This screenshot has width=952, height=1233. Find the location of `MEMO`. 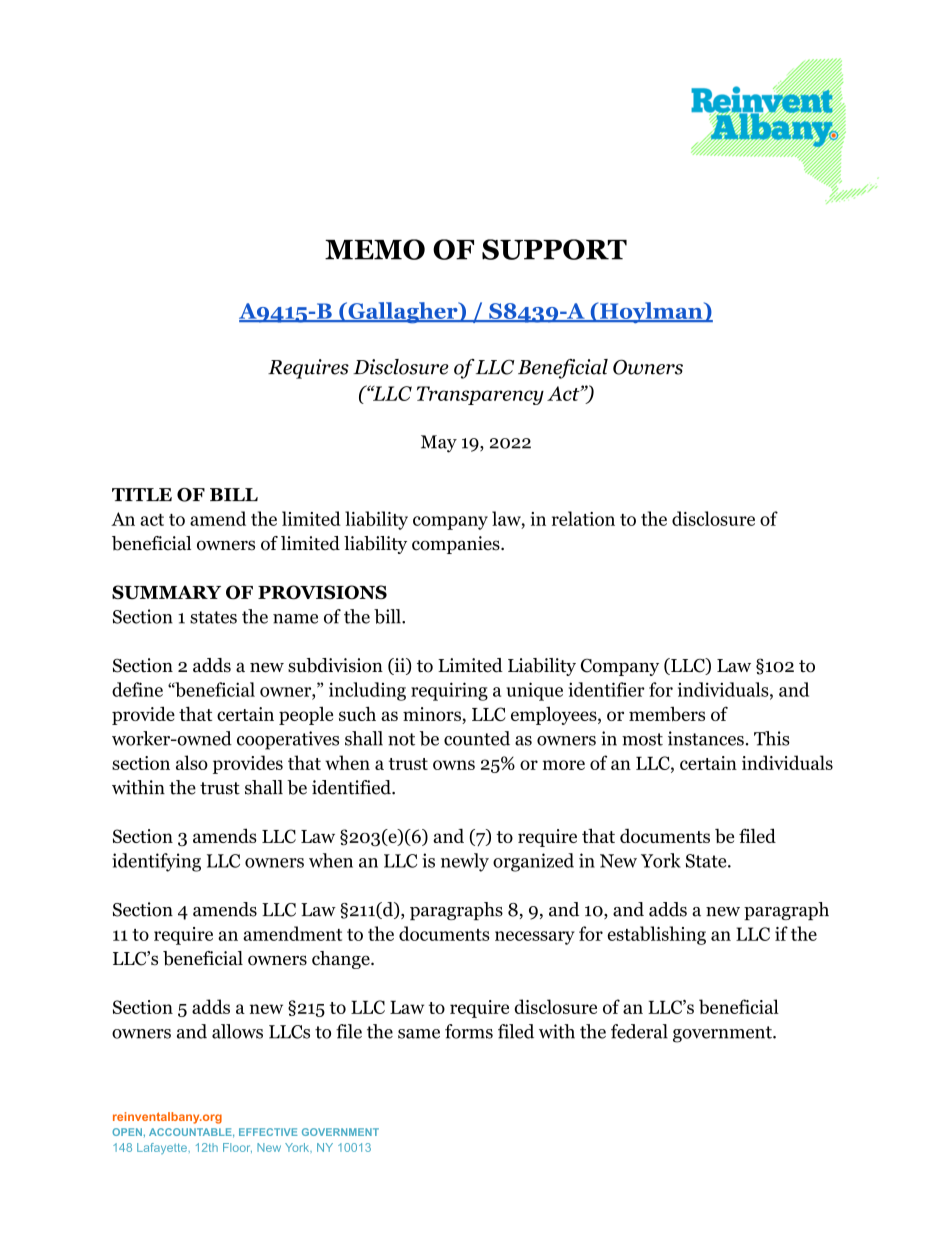

MEMO is located at coordinates (375, 249).
